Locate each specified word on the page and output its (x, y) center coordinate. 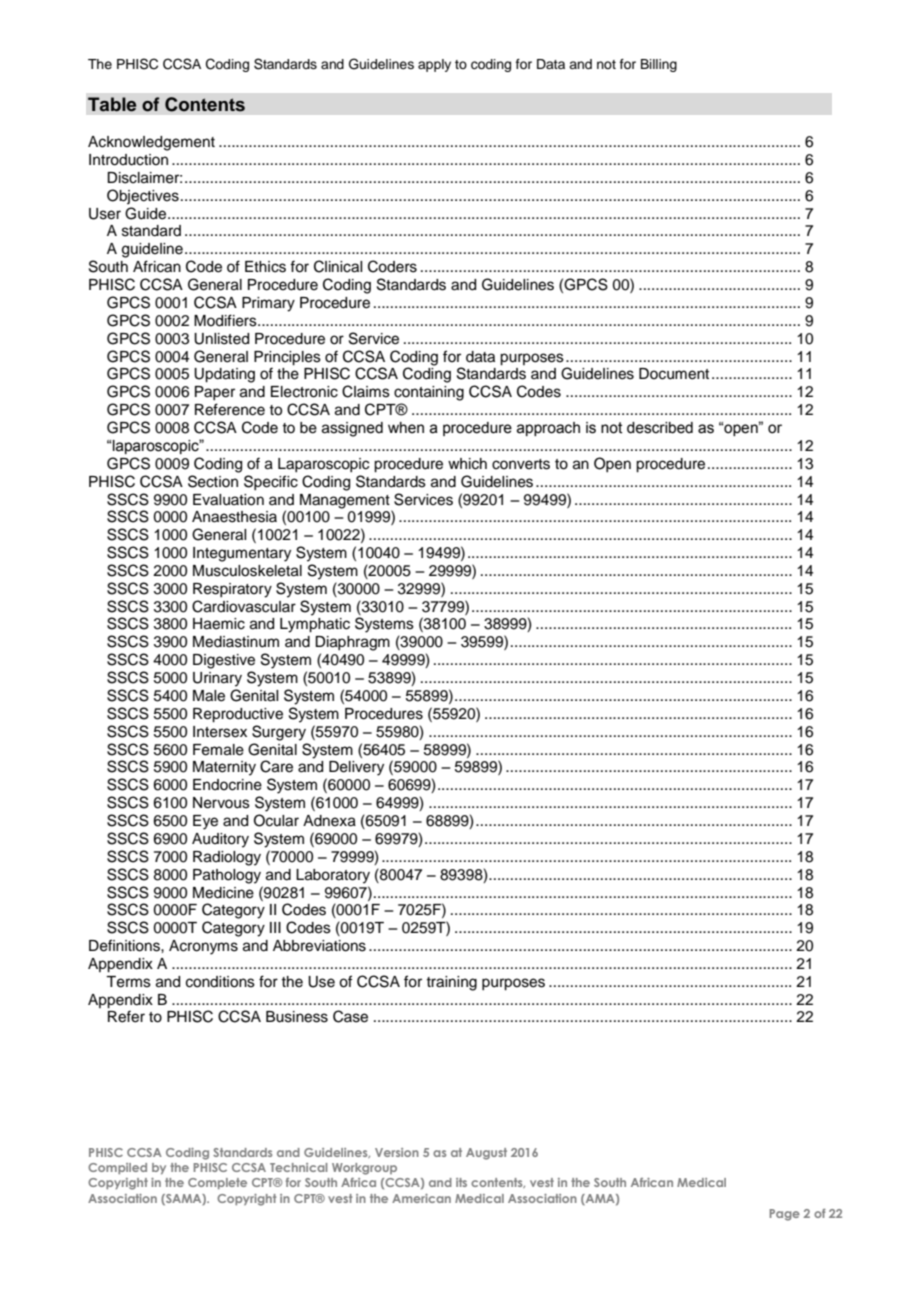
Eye (205, 822)
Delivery (356, 768)
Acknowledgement (151, 143)
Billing (659, 65)
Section (213, 481)
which (467, 464)
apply (434, 65)
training (451, 983)
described (660, 428)
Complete (217, 1183)
